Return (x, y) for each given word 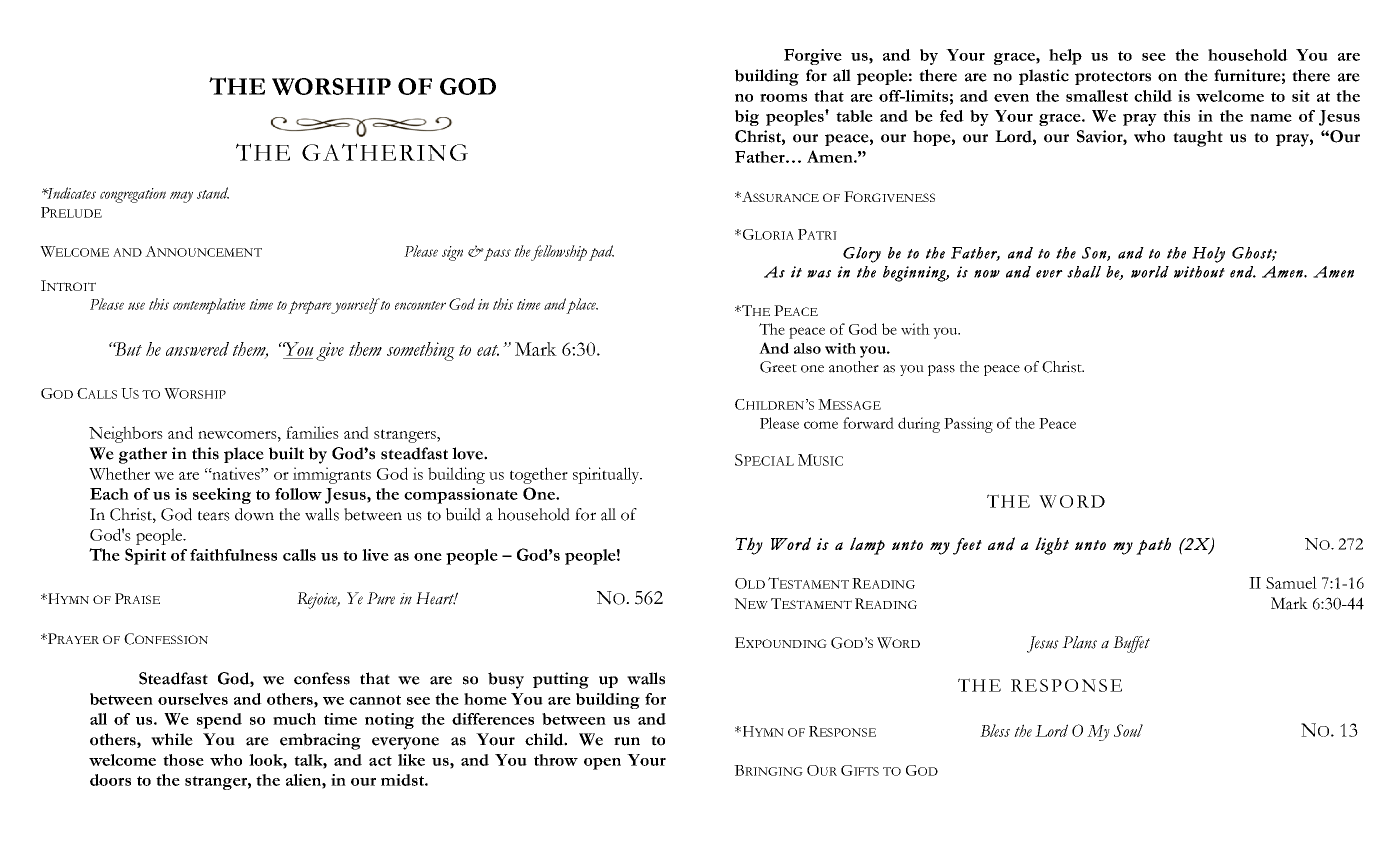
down (254, 514)
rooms (783, 98)
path (1153, 546)
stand (213, 193)
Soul (1128, 730)
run (627, 741)
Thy (749, 546)
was (819, 274)
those (183, 760)
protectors (1113, 78)
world (1150, 272)
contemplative (209, 306)
